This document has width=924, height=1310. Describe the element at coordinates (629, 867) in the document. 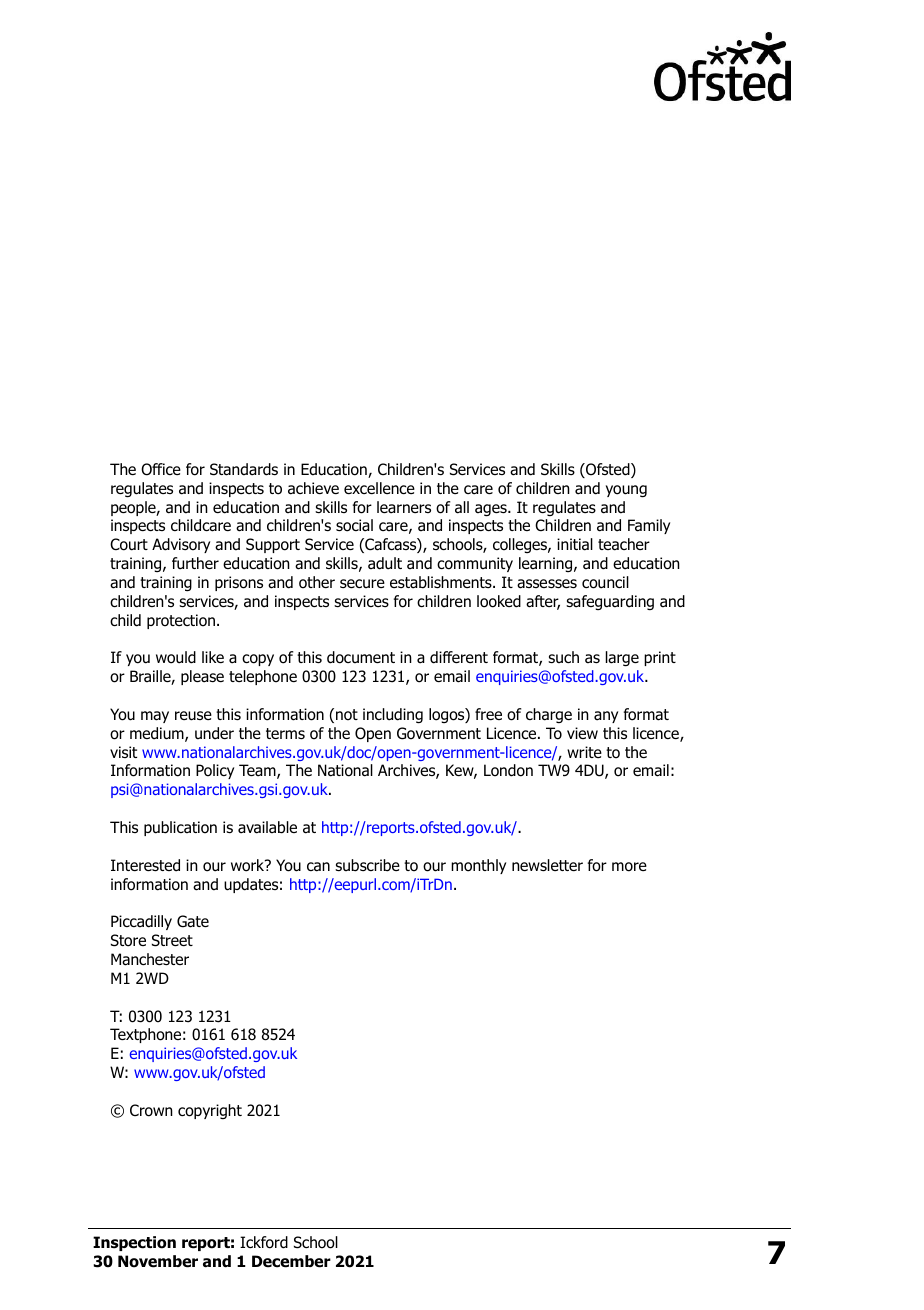

I see `more` at that location.
